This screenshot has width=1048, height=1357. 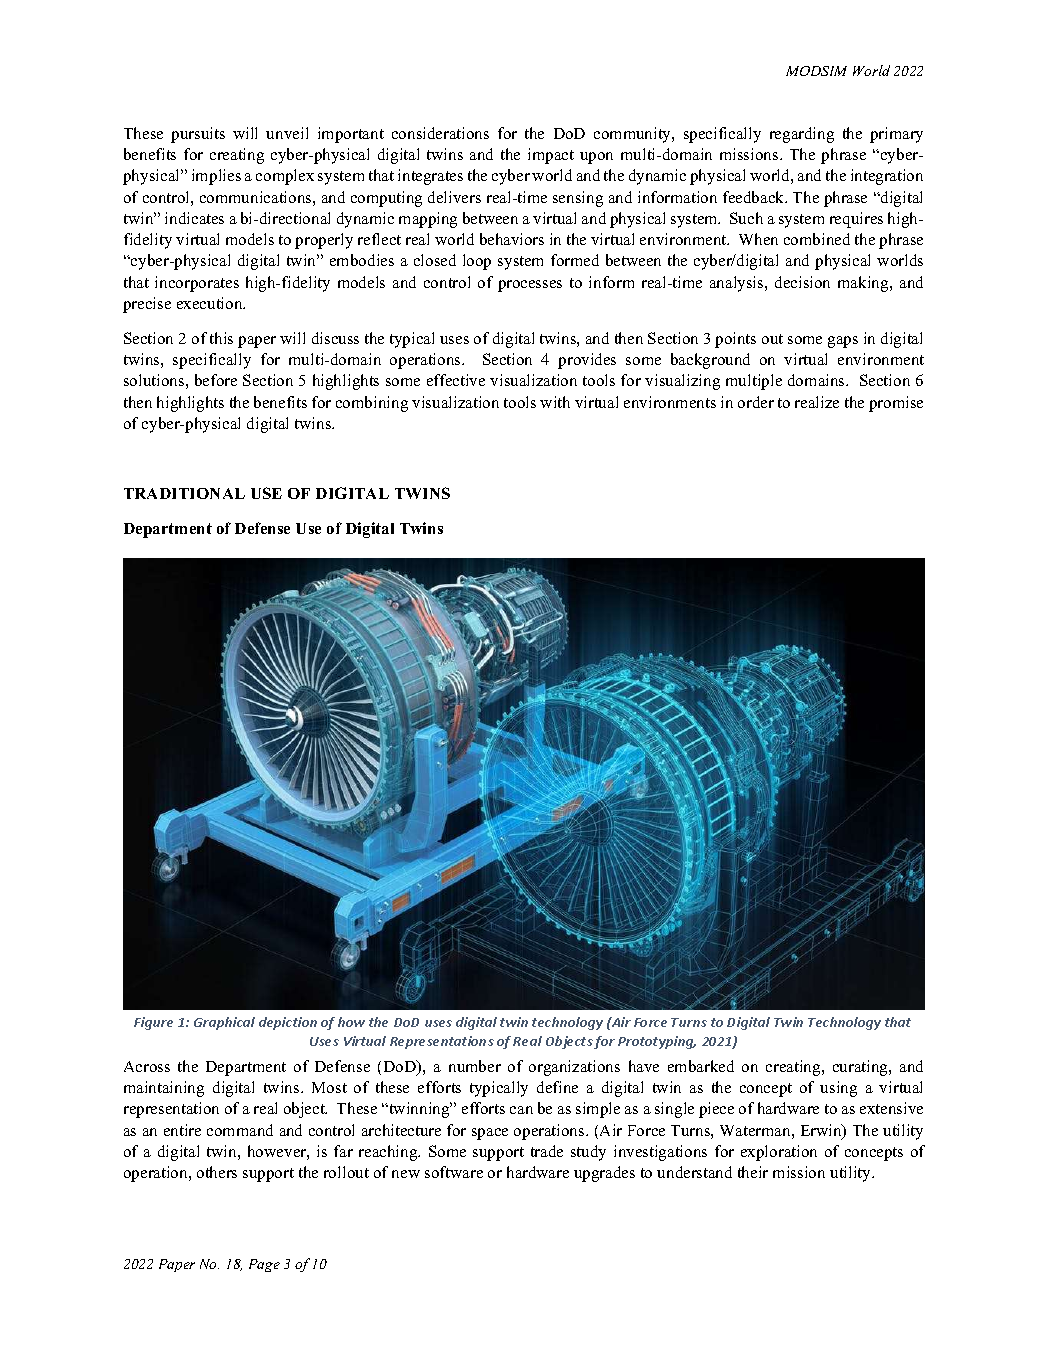 What do you see at coordinates (285, 177) in the screenshot?
I see `complex` at bounding box center [285, 177].
